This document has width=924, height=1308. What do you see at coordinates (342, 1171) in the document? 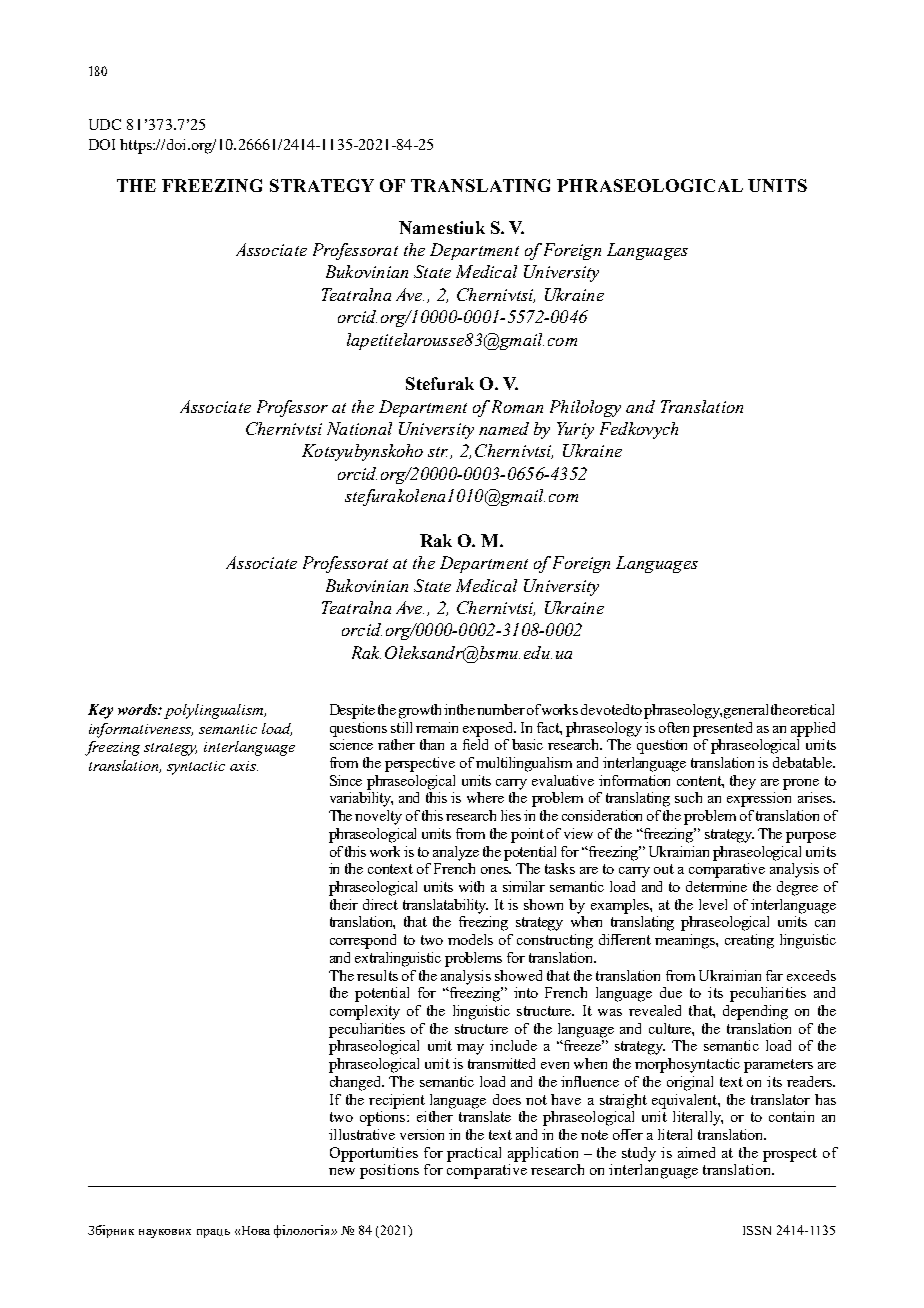
I see `new` at bounding box center [342, 1171].
